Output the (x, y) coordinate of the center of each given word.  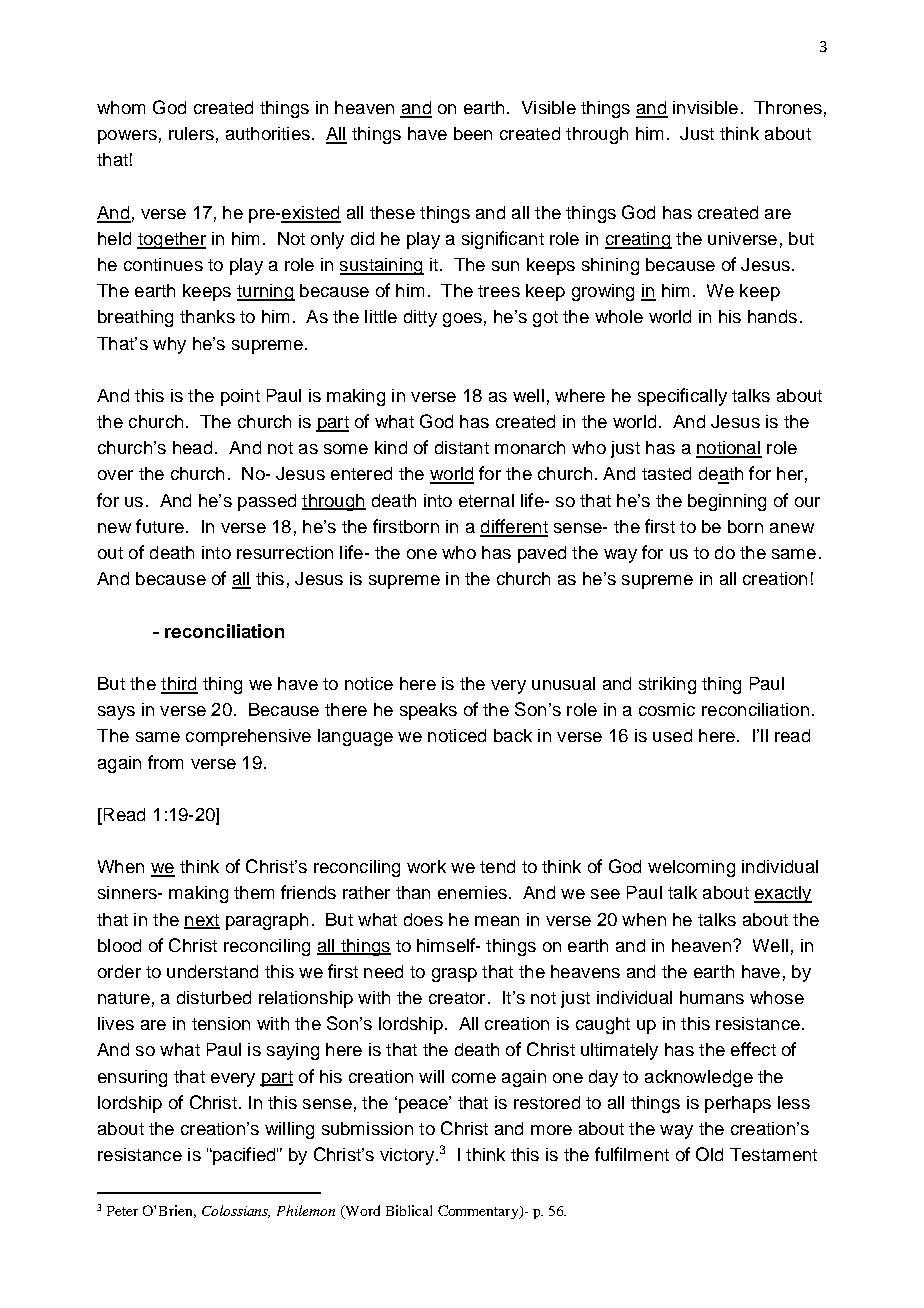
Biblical (409, 1210)
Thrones (788, 107)
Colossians (236, 1211)
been (473, 133)
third (179, 685)
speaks (428, 711)
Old (709, 1154)
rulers (191, 133)
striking (667, 685)
